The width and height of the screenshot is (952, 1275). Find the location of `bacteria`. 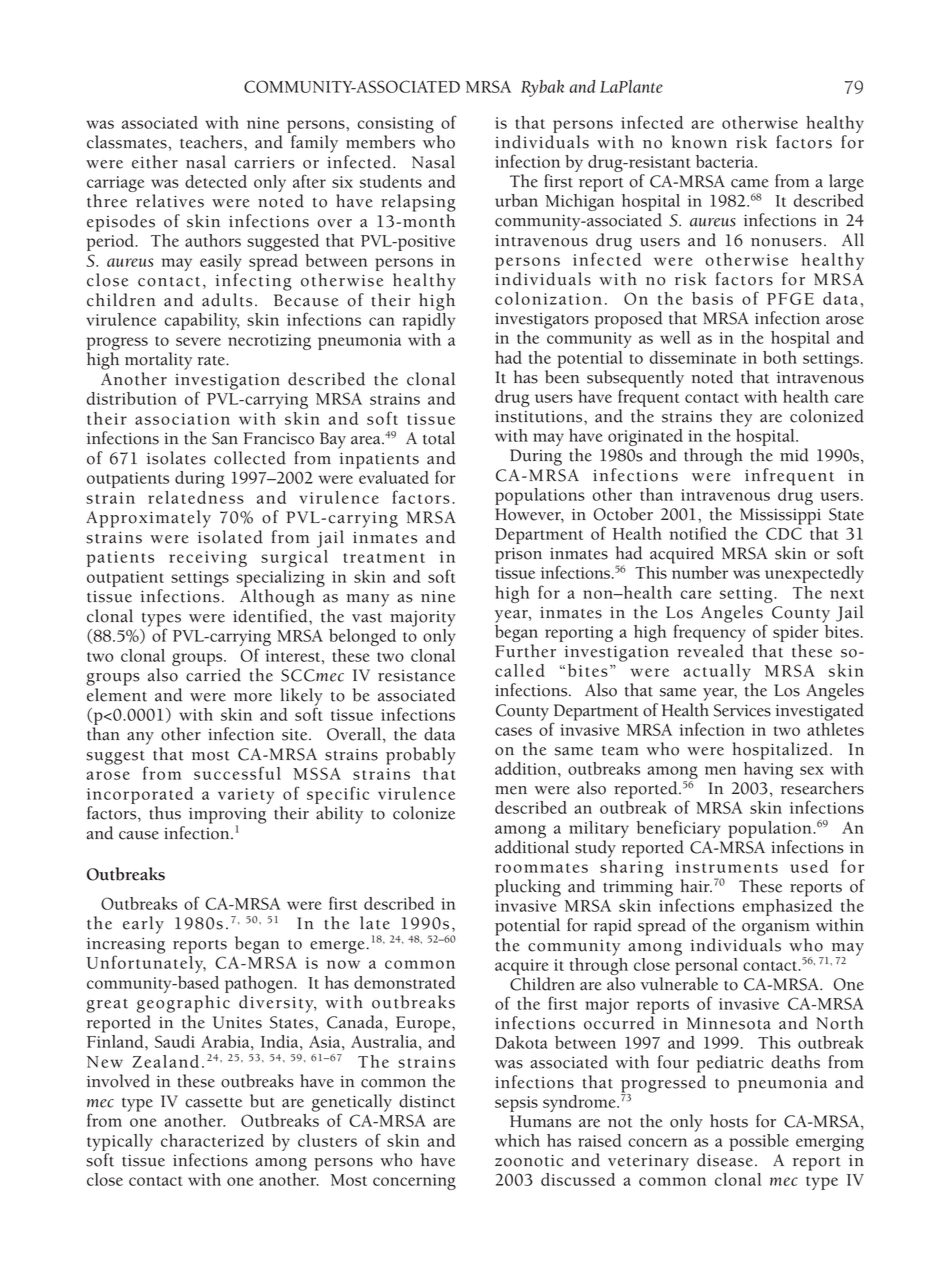

bacteria is located at coordinates (726, 161).
